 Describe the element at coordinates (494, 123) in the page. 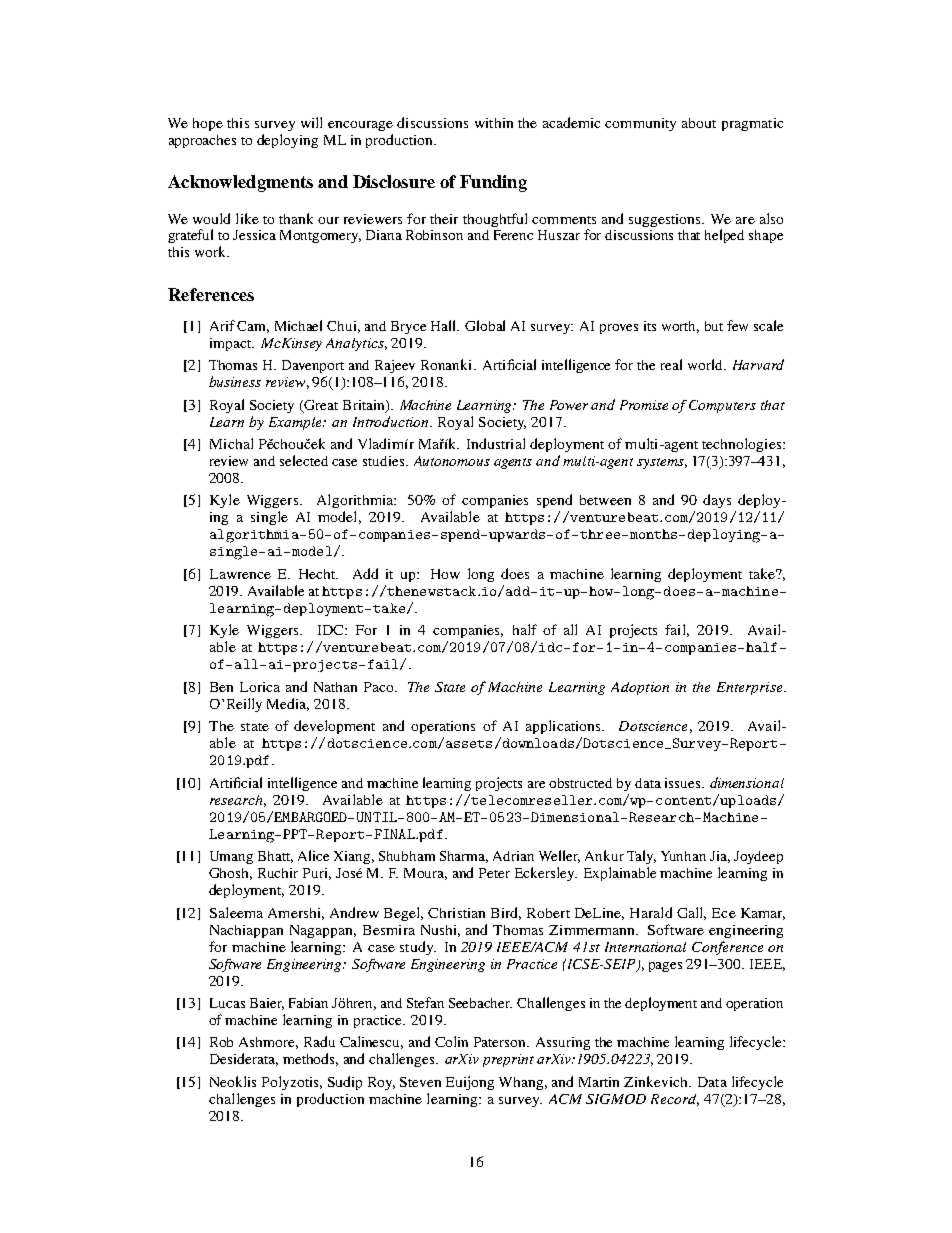

I see `within` at that location.
